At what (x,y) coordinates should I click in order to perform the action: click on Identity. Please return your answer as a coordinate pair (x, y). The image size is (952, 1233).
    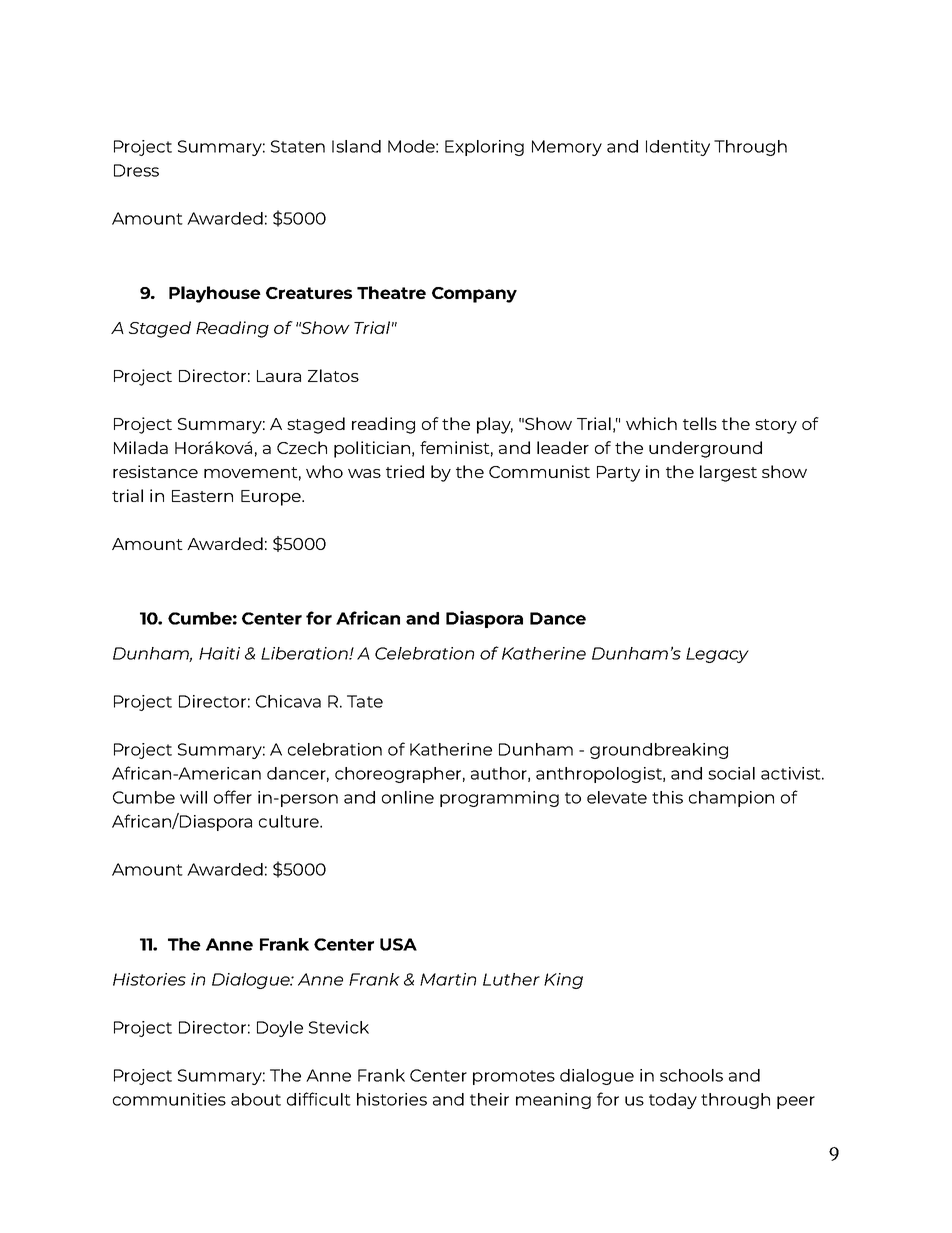
    Looking at the image, I should click on (678, 148).
